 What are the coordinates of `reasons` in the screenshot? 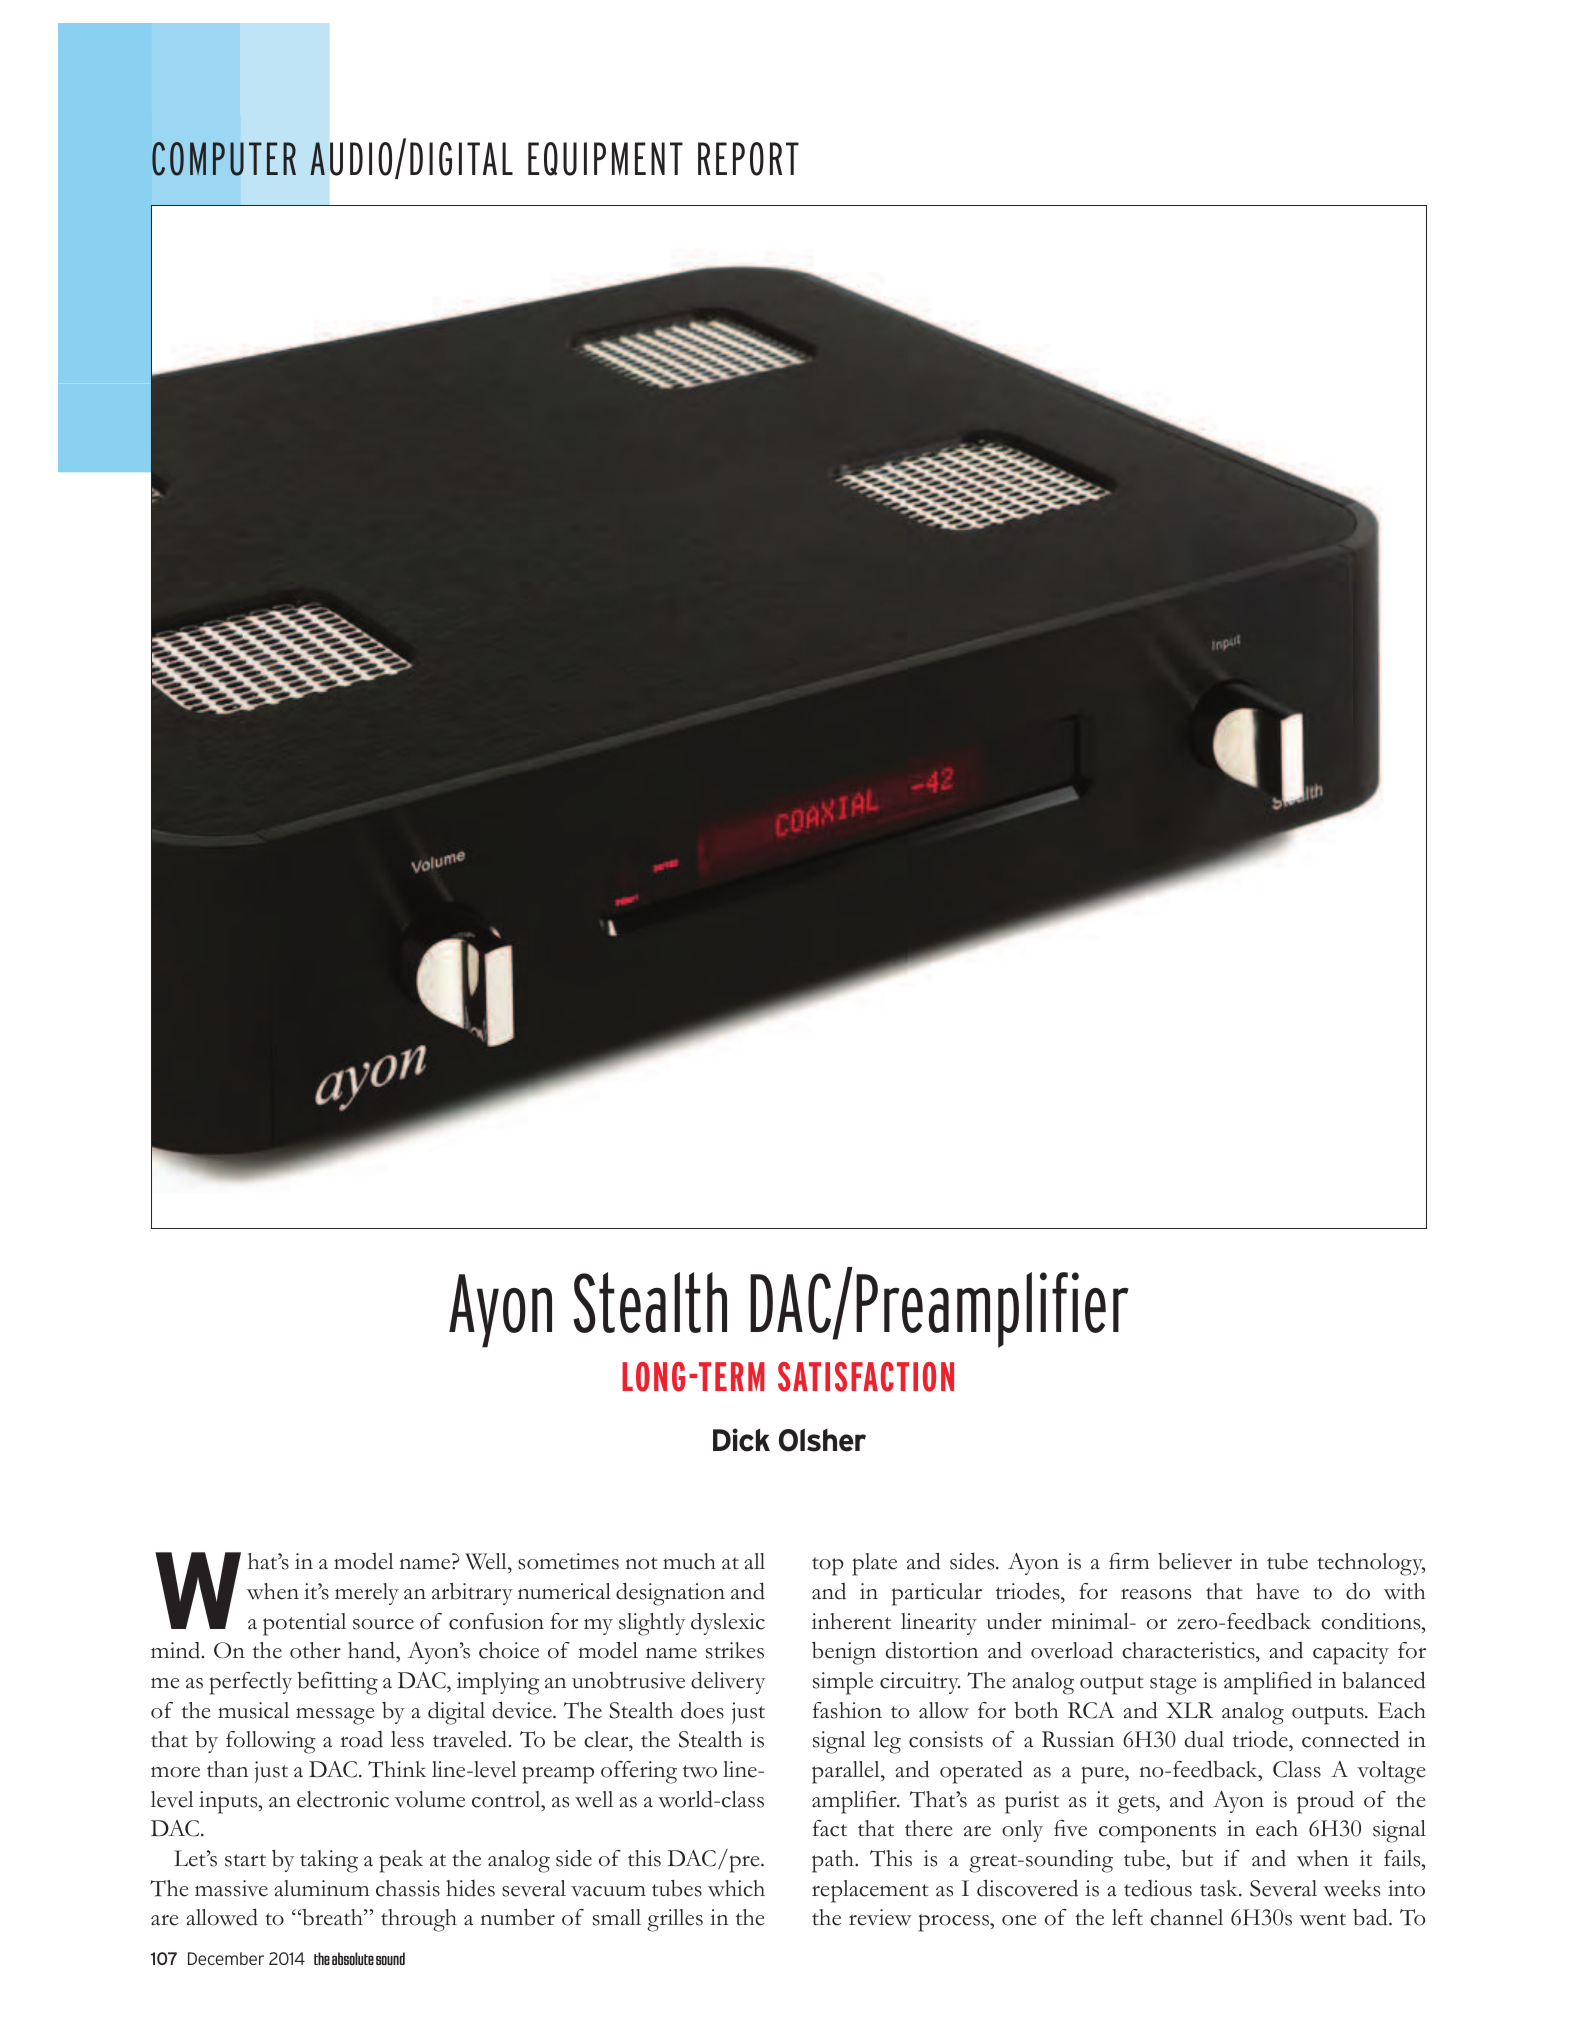 It's located at (1156, 1594).
